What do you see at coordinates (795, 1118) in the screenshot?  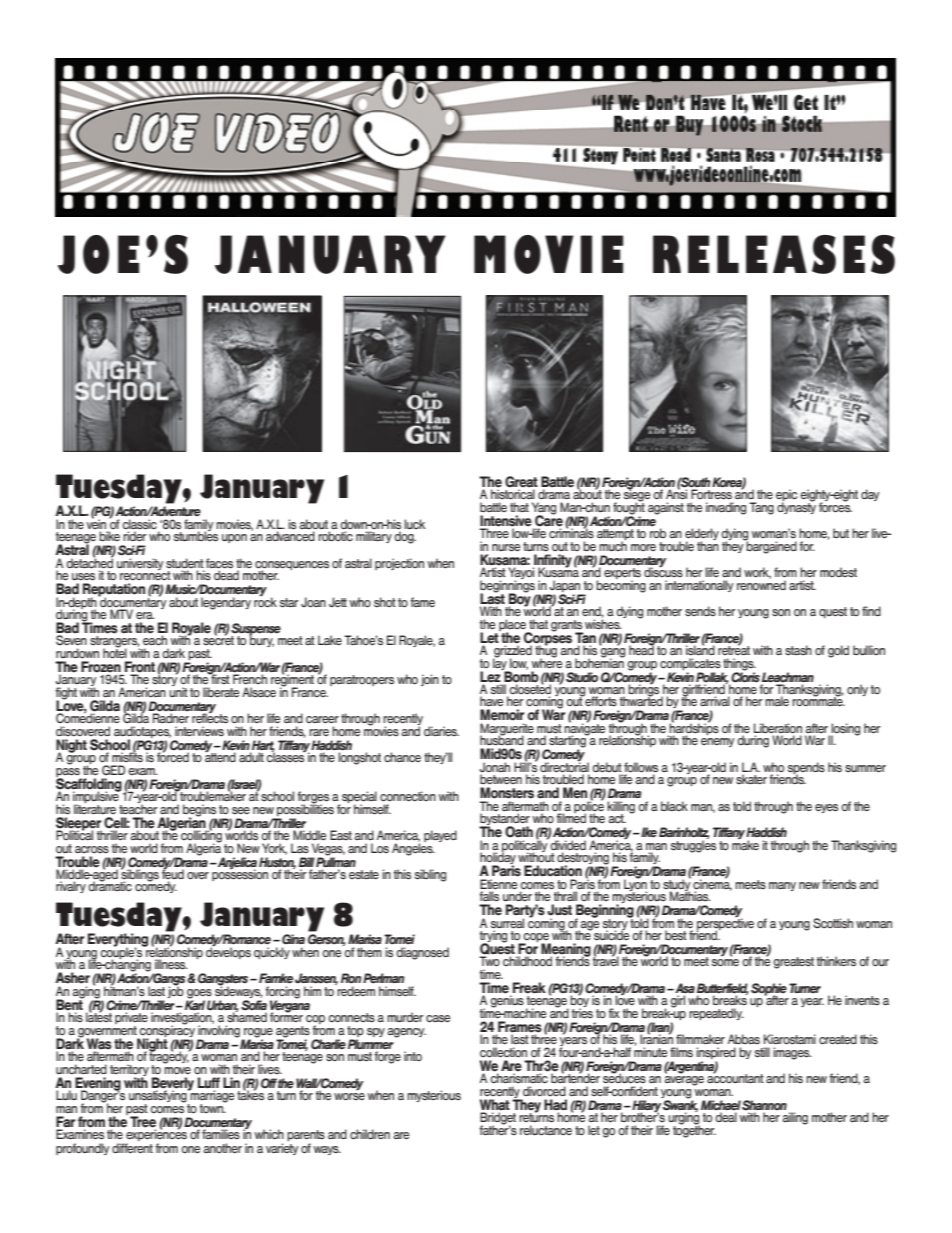 I see `ailing` at bounding box center [795, 1118].
